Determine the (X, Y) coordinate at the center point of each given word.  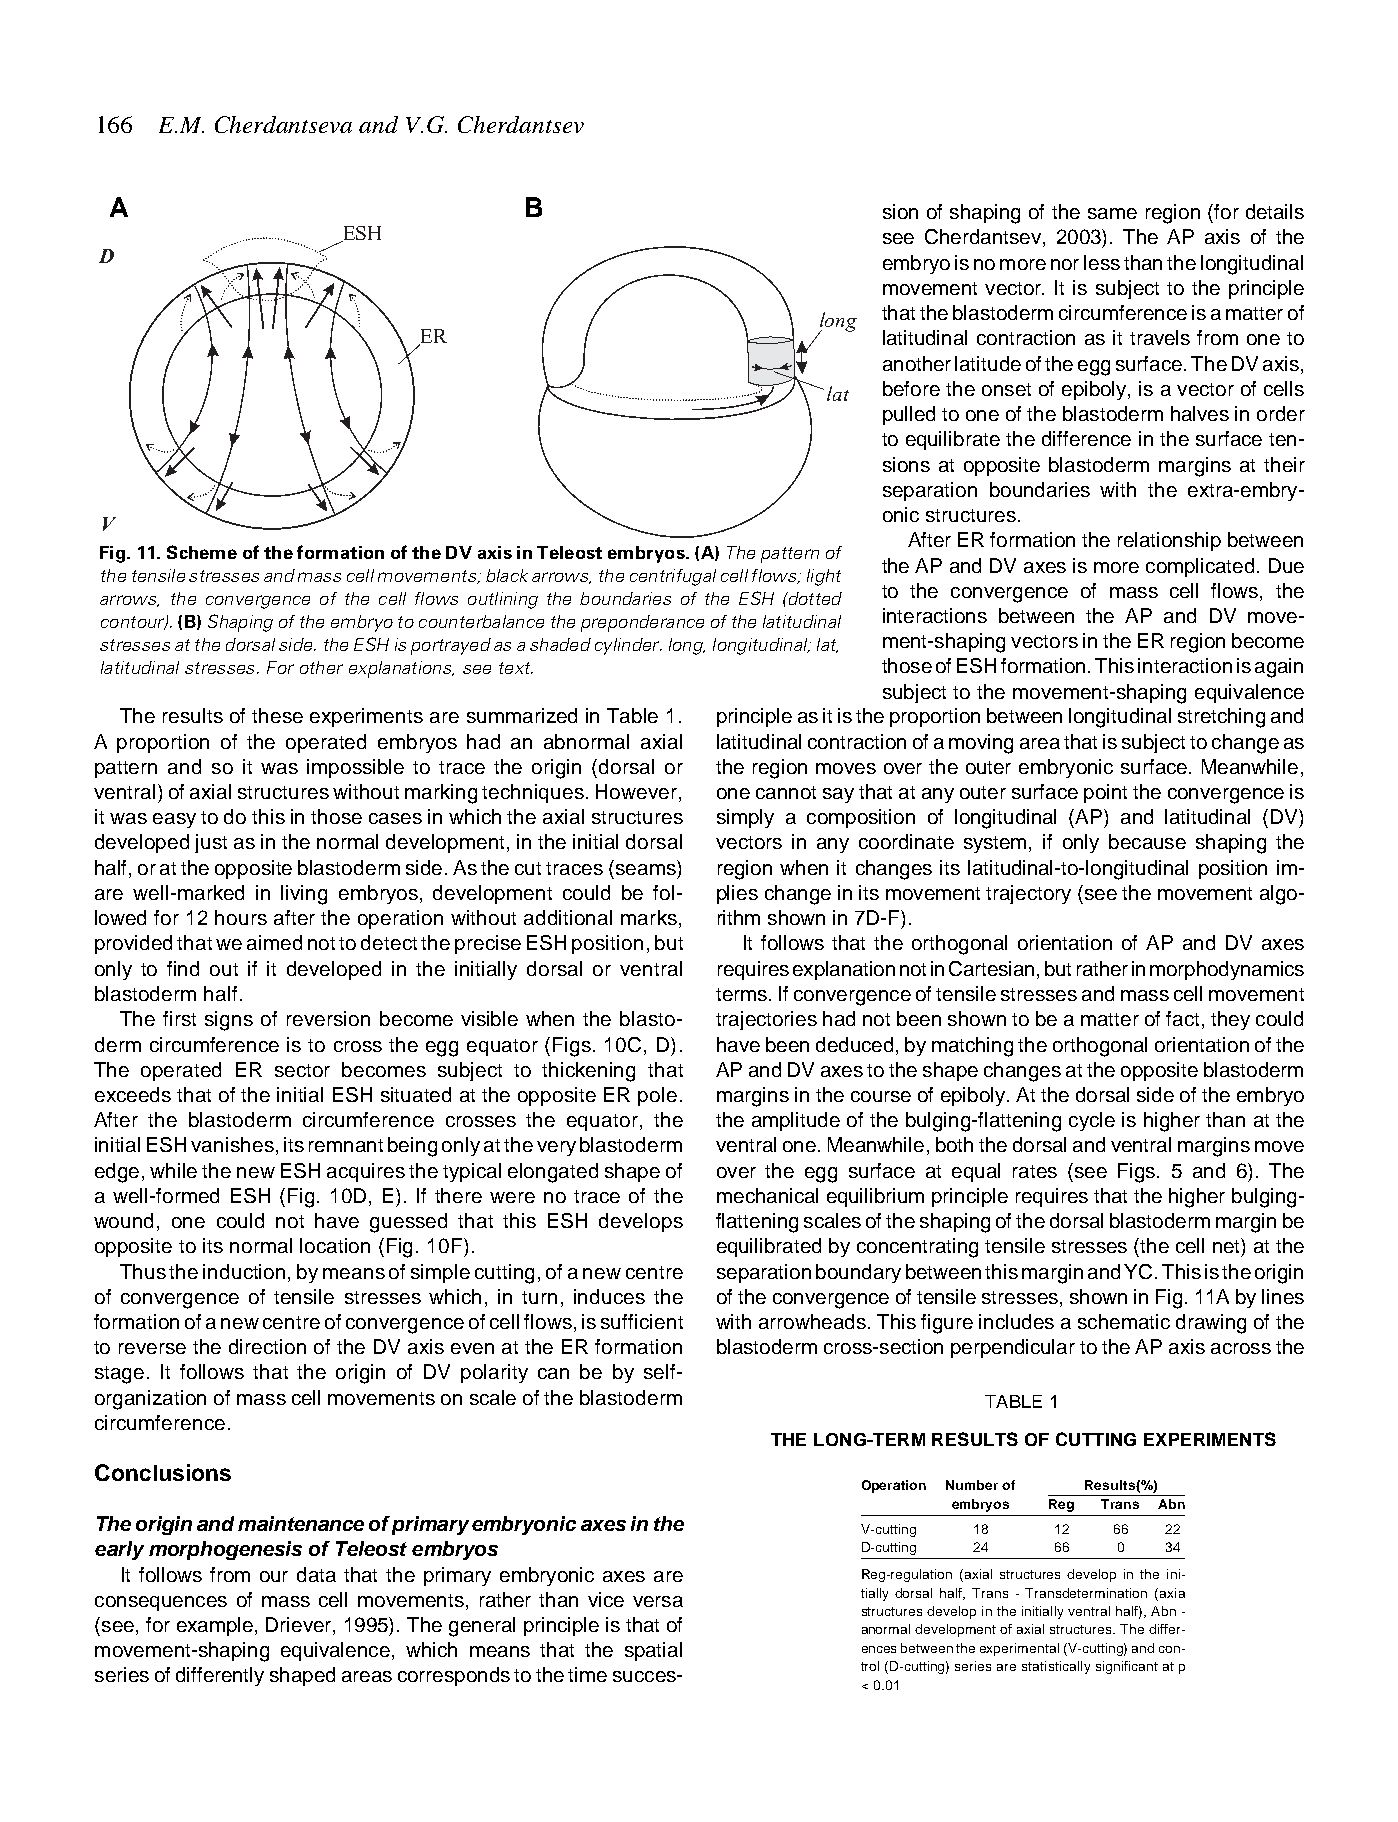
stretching (1221, 718)
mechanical (767, 1195)
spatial (653, 1651)
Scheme (202, 552)
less (1102, 262)
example (215, 1626)
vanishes (232, 1144)
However (638, 793)
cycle (1092, 1121)
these (277, 715)
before (911, 388)
